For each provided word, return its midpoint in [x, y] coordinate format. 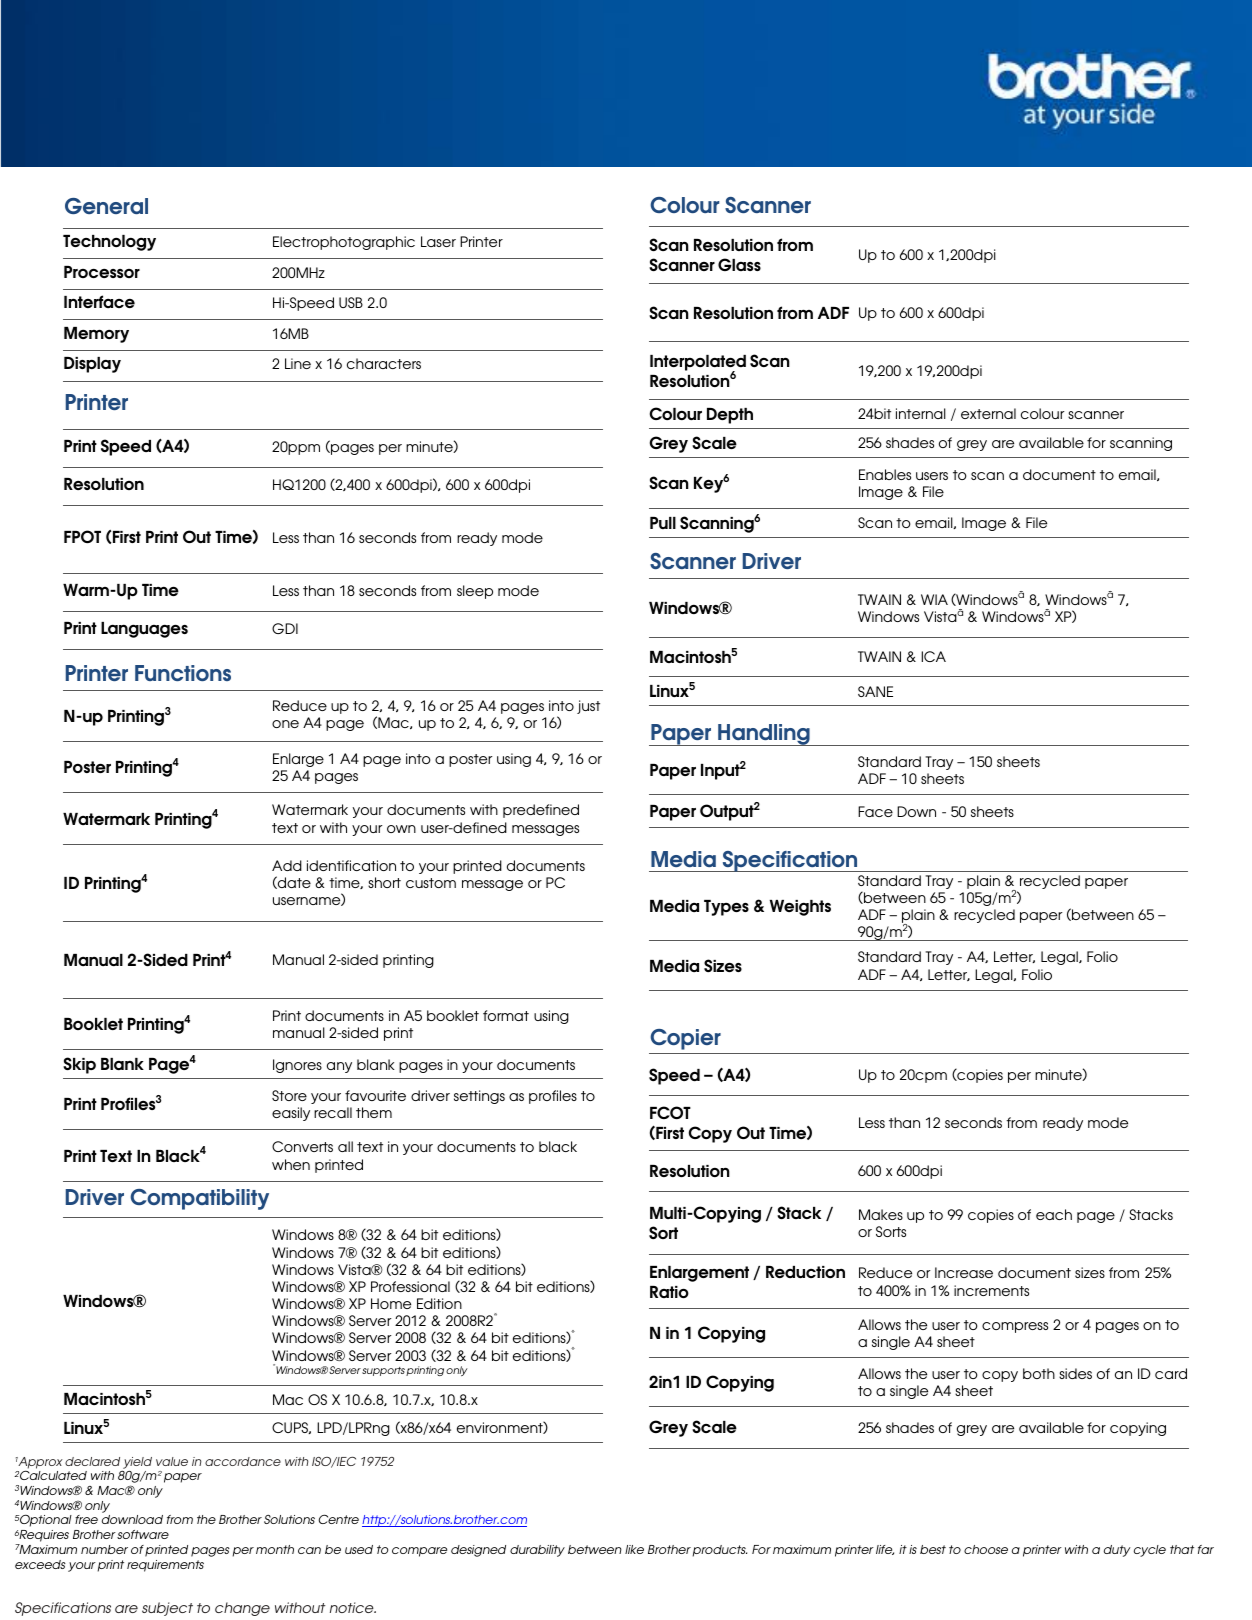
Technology [109, 243]
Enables [885, 474]
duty [1117, 1551]
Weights [800, 908]
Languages [144, 630]
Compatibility [200, 1199]
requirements [165, 1566]
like [634, 1549]
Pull [663, 523]
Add [287, 865]
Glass [739, 264]
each [1054, 1214]
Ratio [669, 1292]
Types [726, 908]
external [988, 413]
